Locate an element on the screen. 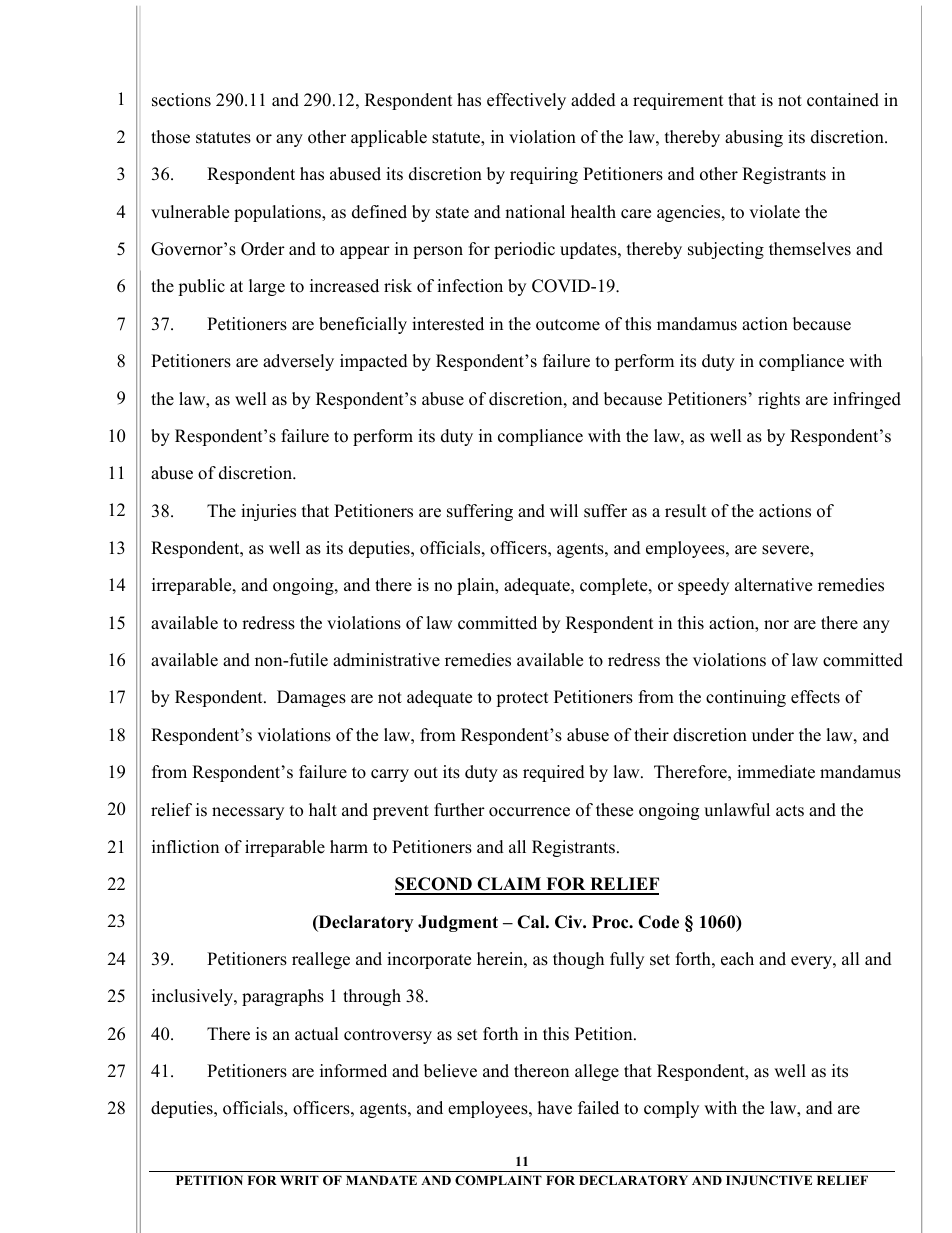 Image resolution: width=952 pixels, height=1233 pixels. sections is located at coordinates (181, 100).
